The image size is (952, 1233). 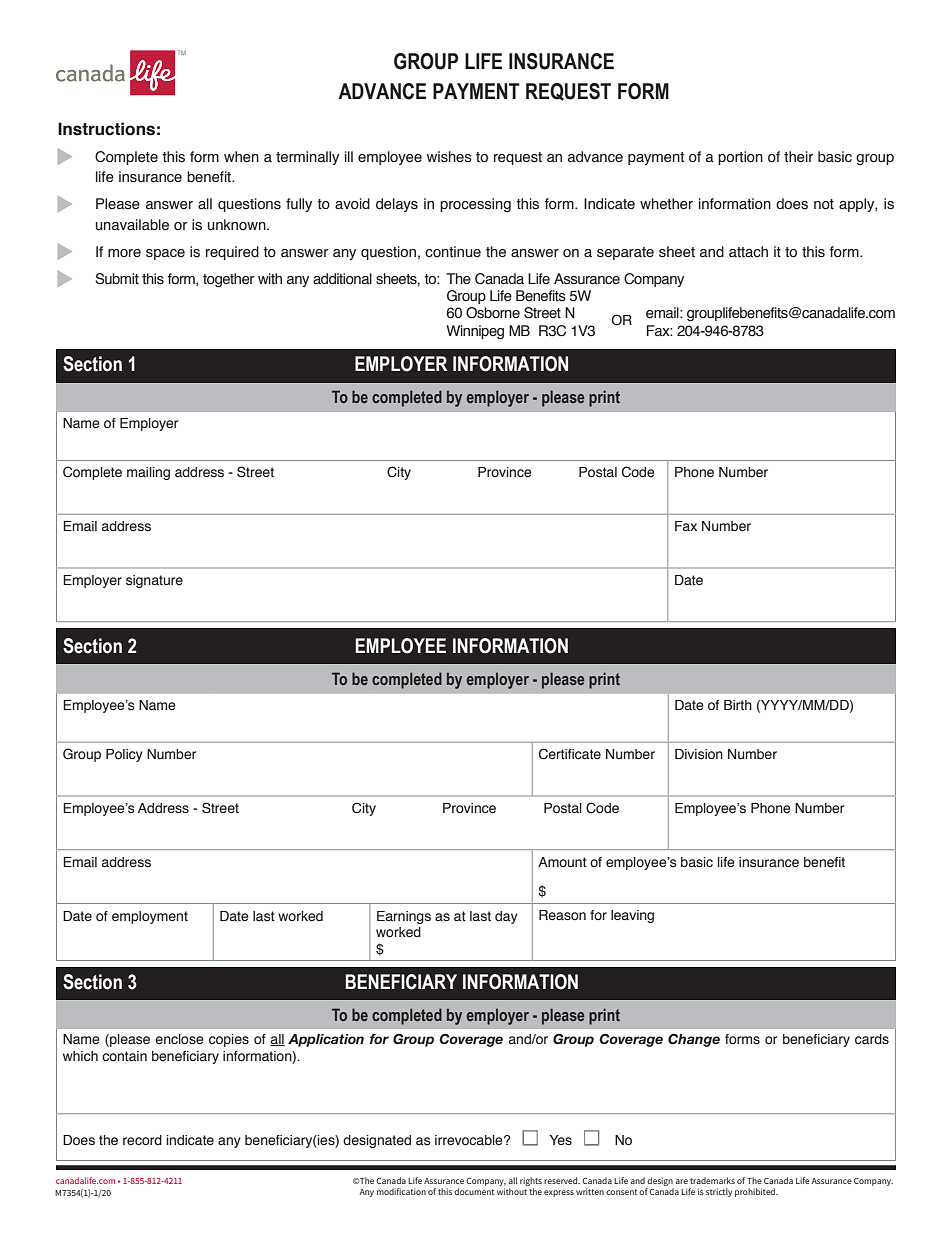 What do you see at coordinates (798, 157) in the document?
I see `their` at bounding box center [798, 157].
